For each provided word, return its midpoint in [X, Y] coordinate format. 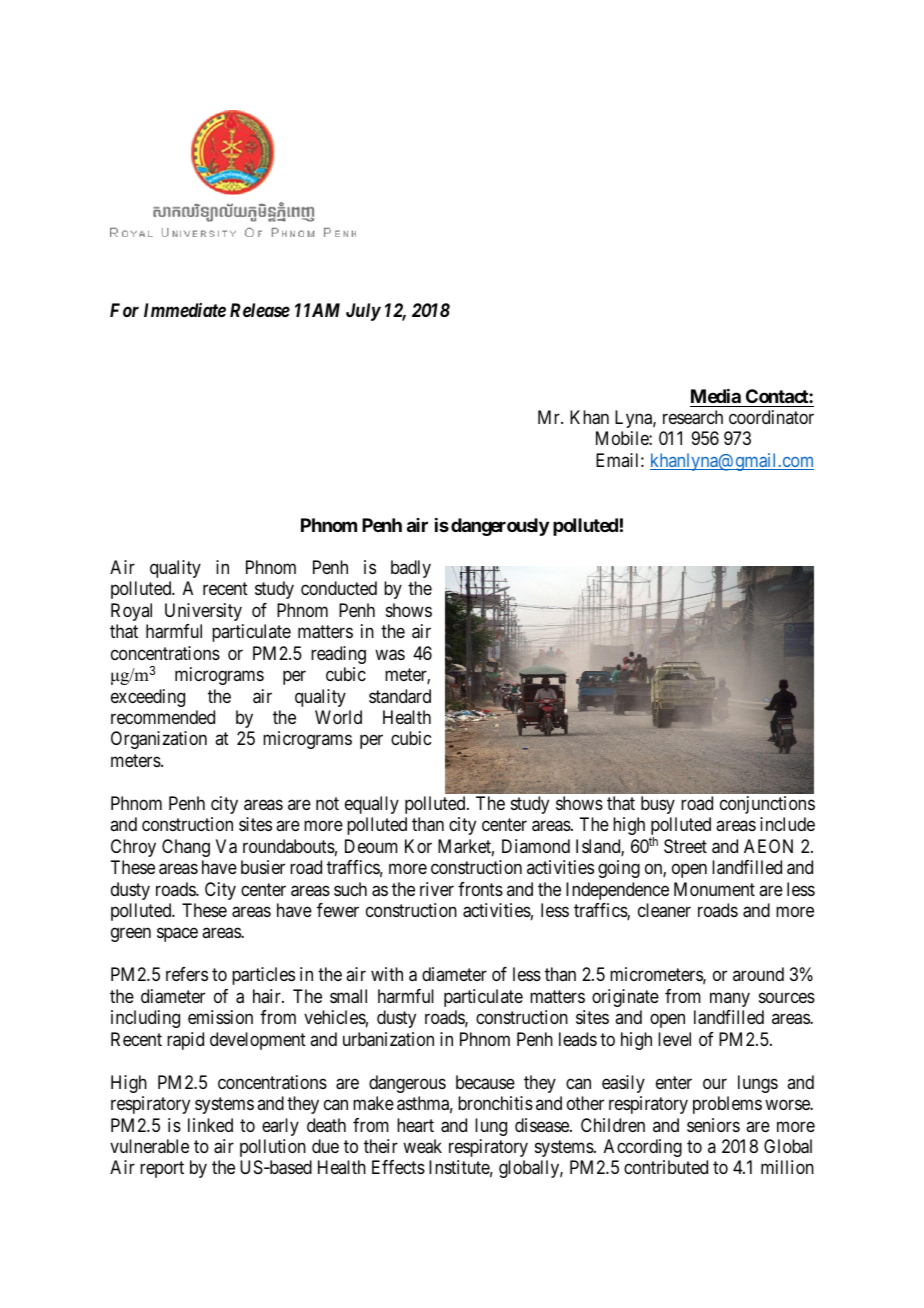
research [693, 417]
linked [210, 1125]
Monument [714, 889]
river [437, 889]
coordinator [771, 417]
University [203, 612]
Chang [186, 848]
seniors [713, 1125]
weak [422, 1146]
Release [260, 310]
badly [411, 569]
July [363, 312]
